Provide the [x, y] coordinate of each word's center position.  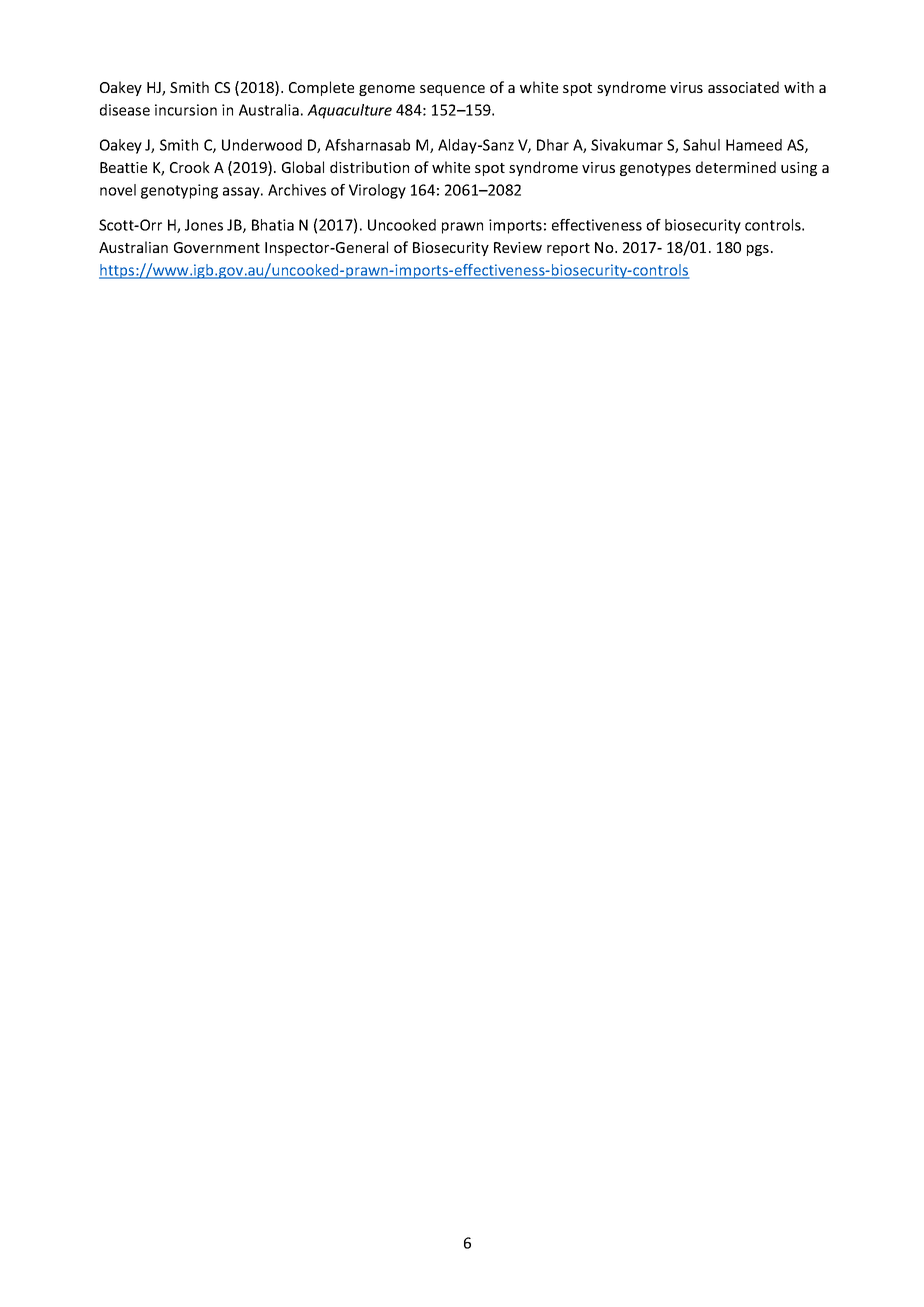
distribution [369, 167]
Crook [190, 167]
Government [217, 247]
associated [743, 87]
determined [736, 167]
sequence [452, 90]
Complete [321, 88]
